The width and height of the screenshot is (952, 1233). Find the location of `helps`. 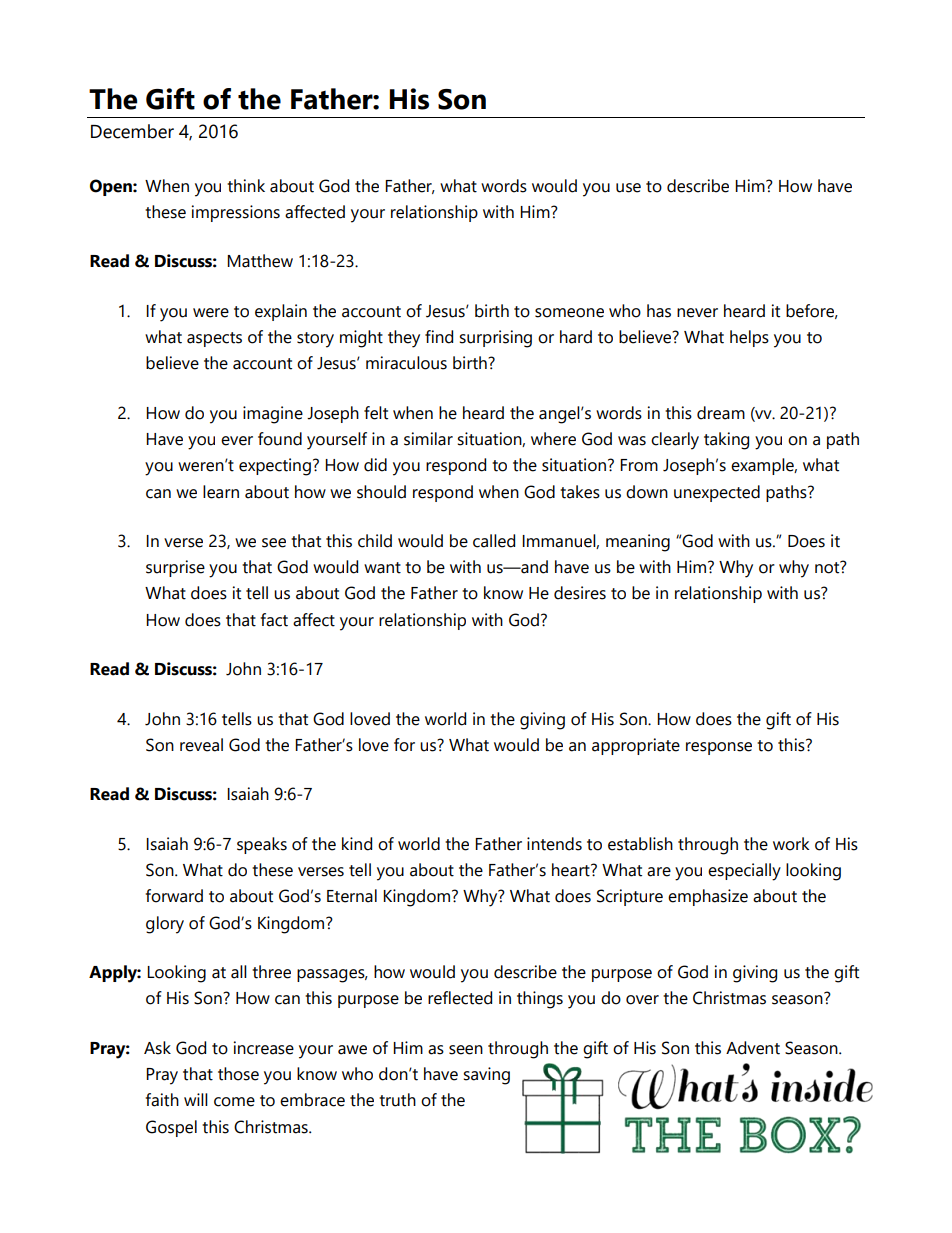

helps is located at coordinates (749, 338).
